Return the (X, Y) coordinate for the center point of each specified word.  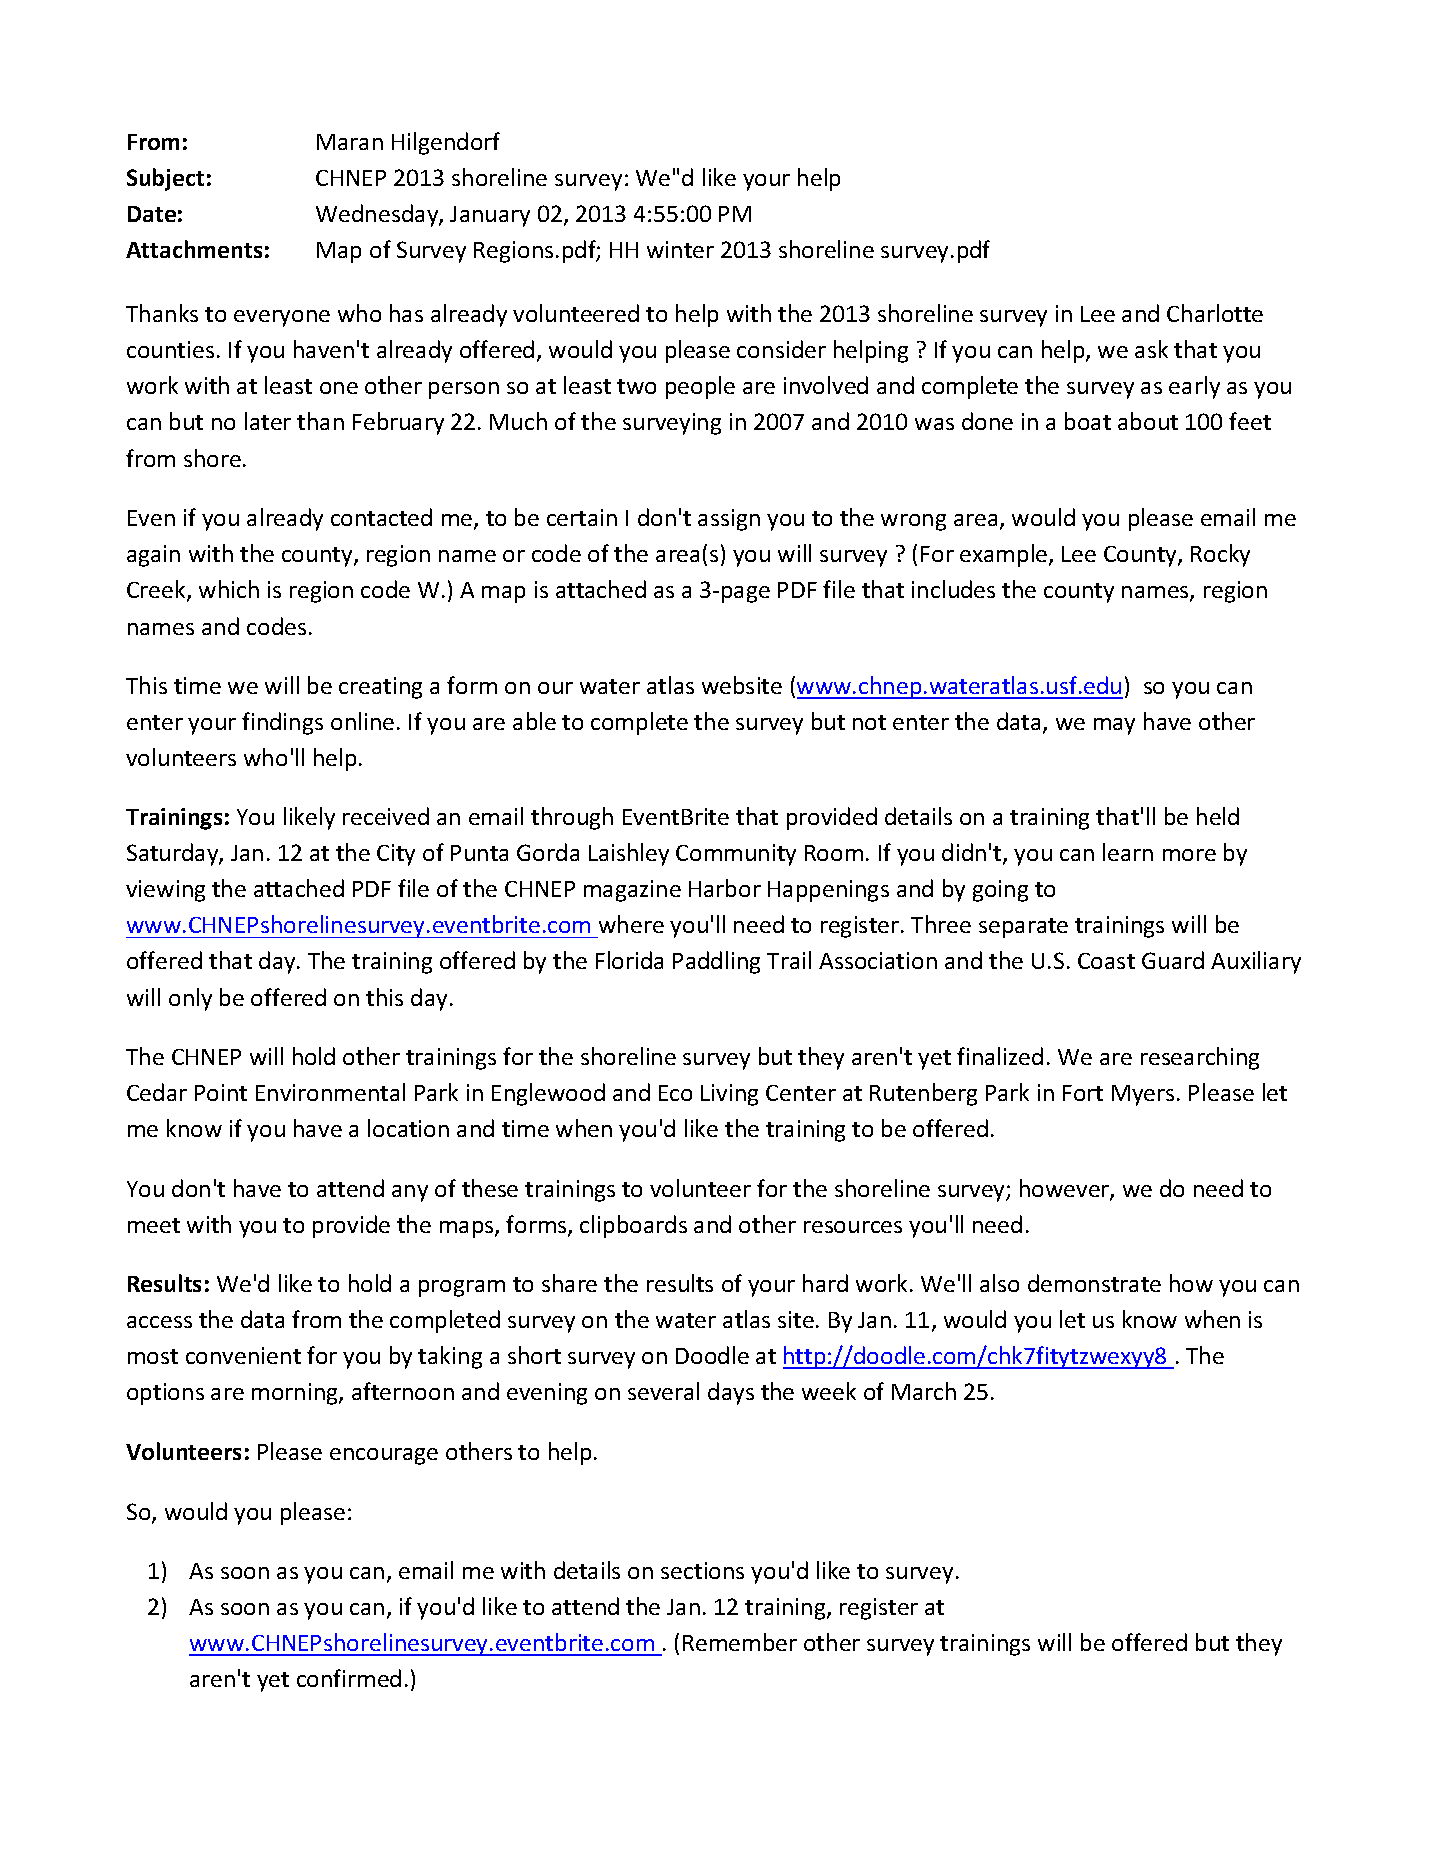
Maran (350, 142)
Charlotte (1215, 313)
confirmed (349, 1678)
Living (729, 1095)
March (924, 1391)
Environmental (330, 1092)
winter (680, 249)
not (869, 722)
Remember (740, 1642)
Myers (1143, 1095)
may (1114, 726)
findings (282, 723)
